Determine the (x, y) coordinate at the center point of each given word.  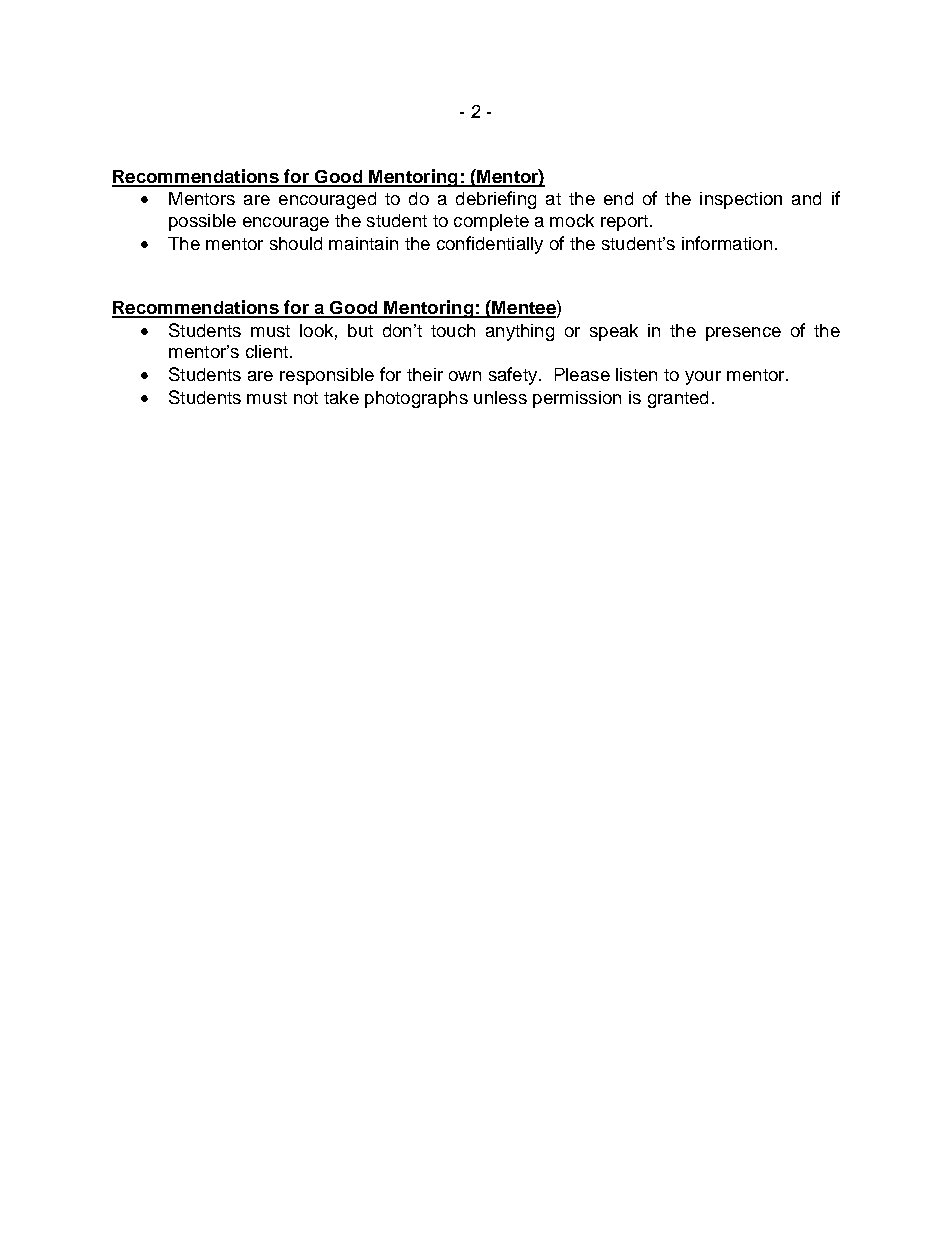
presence (743, 334)
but (360, 330)
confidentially (490, 245)
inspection (741, 200)
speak (614, 332)
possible (202, 222)
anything (520, 332)
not (306, 398)
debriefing (496, 200)
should (296, 243)
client (267, 351)
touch (453, 330)
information (727, 243)
